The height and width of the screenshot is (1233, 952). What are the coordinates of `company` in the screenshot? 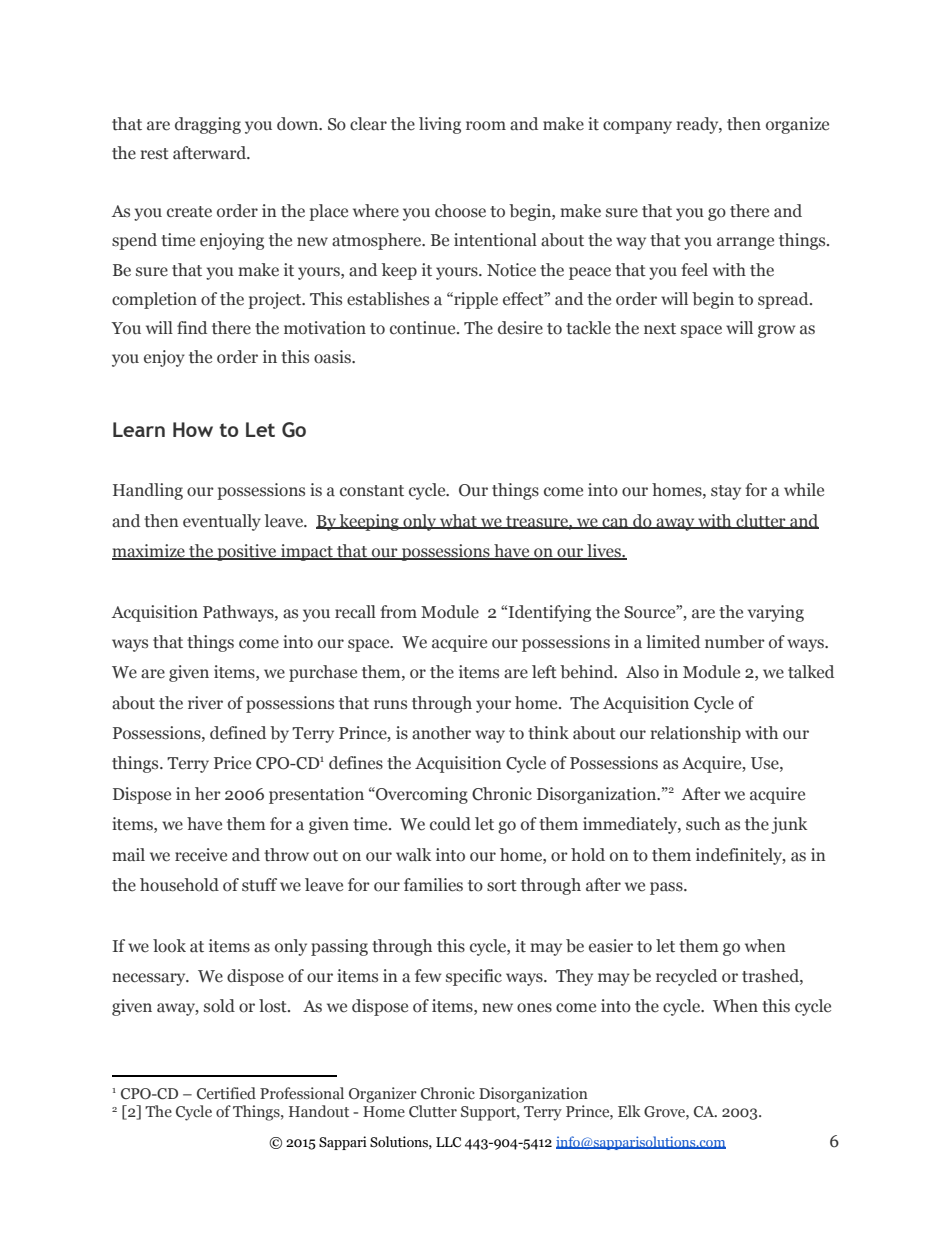 It's located at (637, 127).
